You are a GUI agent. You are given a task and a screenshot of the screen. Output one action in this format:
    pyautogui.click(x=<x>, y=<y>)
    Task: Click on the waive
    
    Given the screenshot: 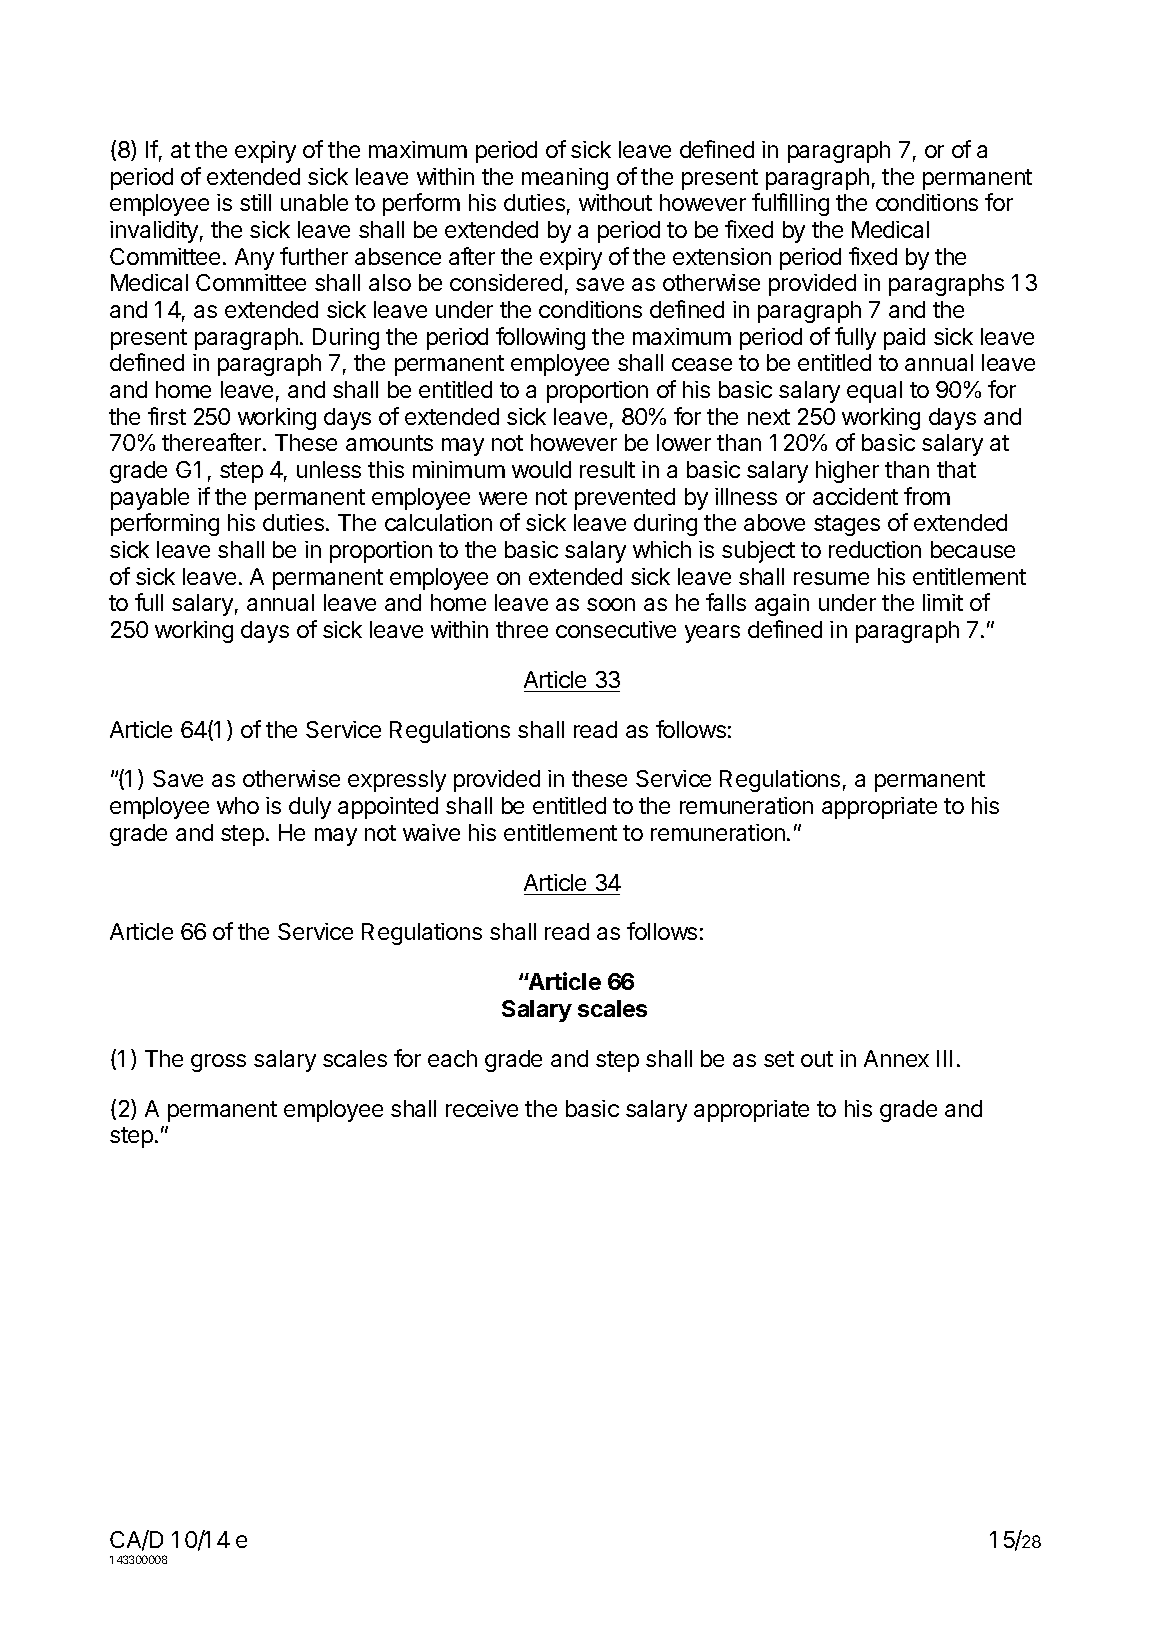 What is the action you would take?
    pyautogui.click(x=431, y=832)
